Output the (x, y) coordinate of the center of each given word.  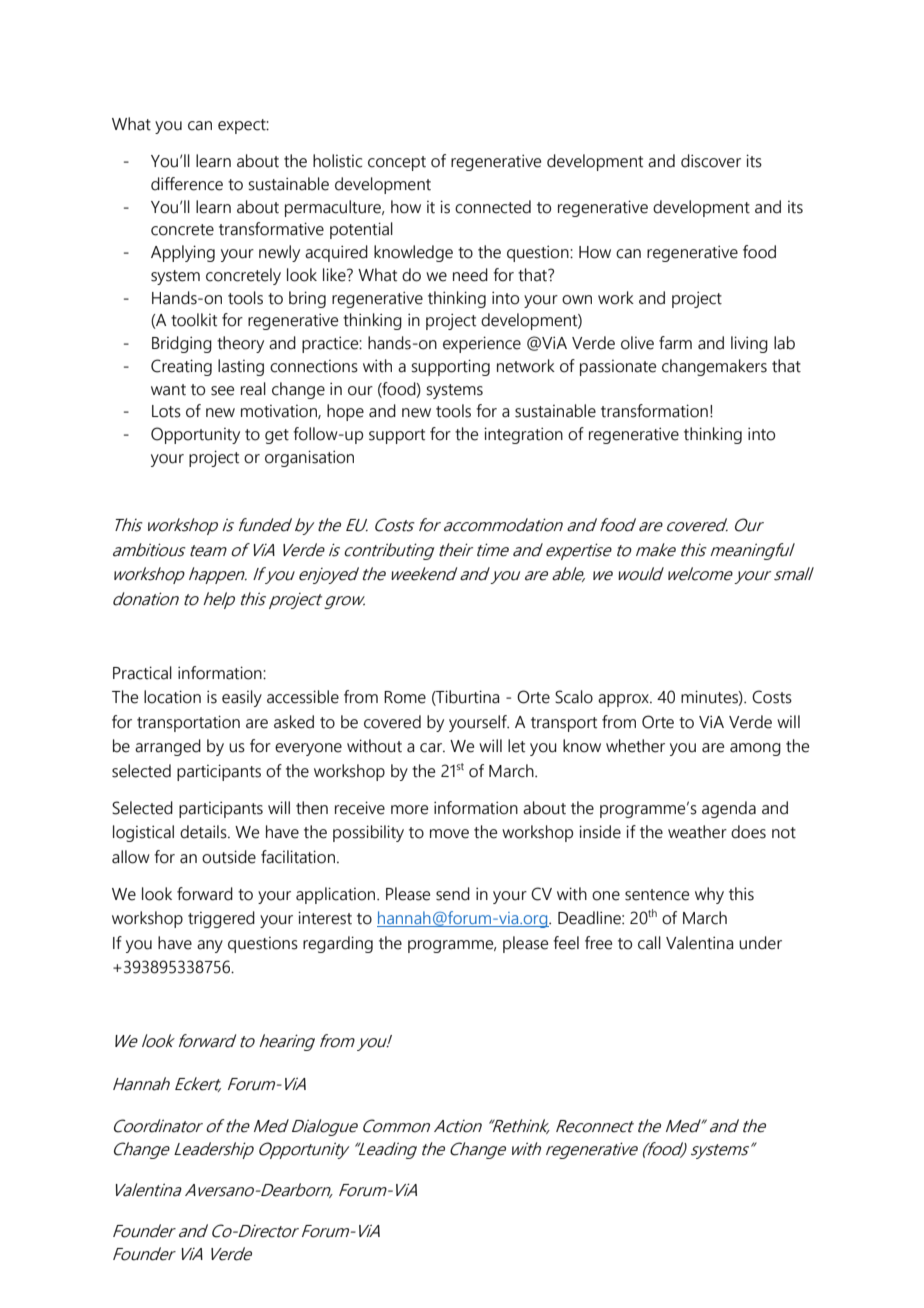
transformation (654, 411)
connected (493, 207)
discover (711, 161)
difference (187, 184)
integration (523, 435)
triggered (221, 919)
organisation (309, 458)
